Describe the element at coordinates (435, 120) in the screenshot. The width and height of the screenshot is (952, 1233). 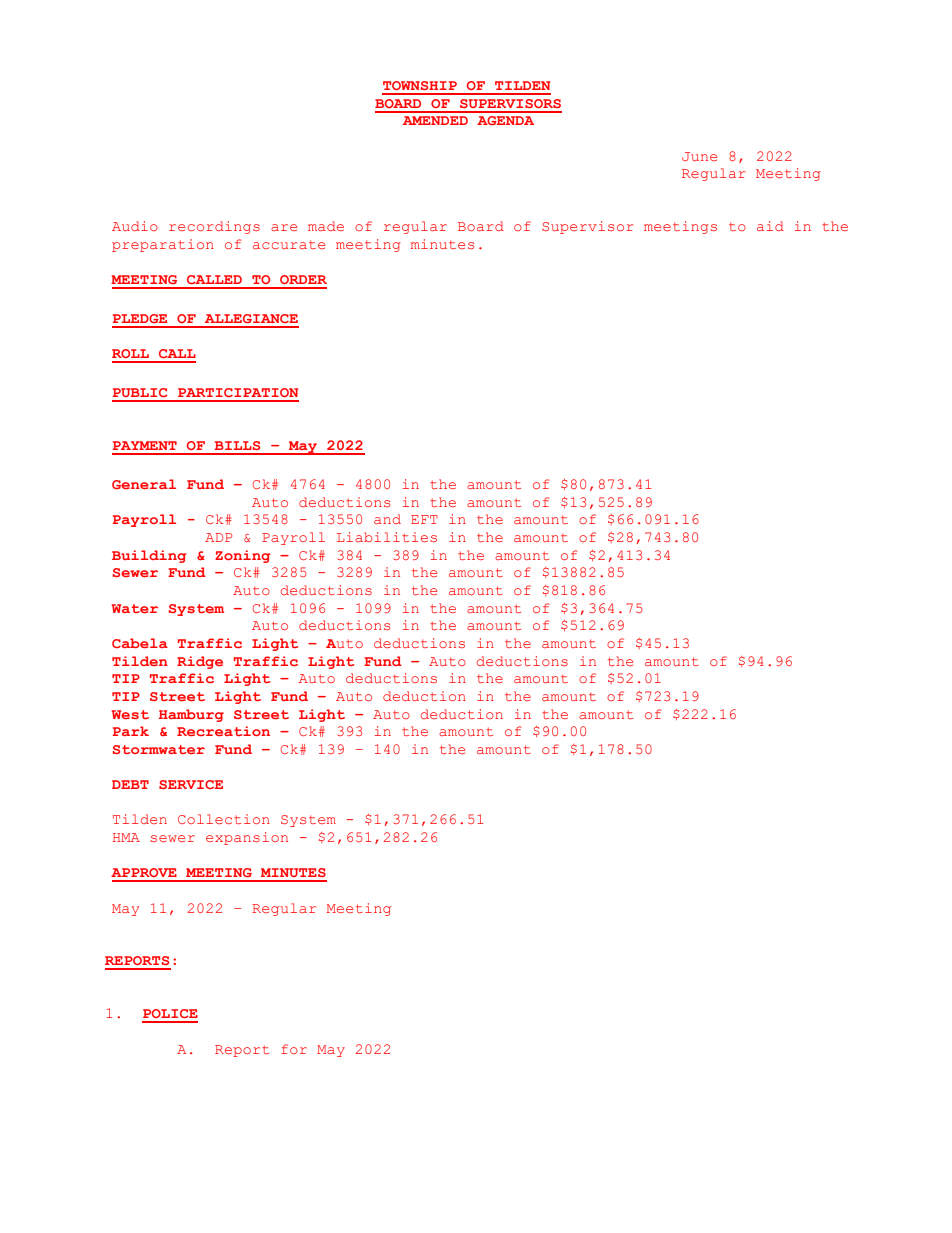
I see `AMENDED` at that location.
